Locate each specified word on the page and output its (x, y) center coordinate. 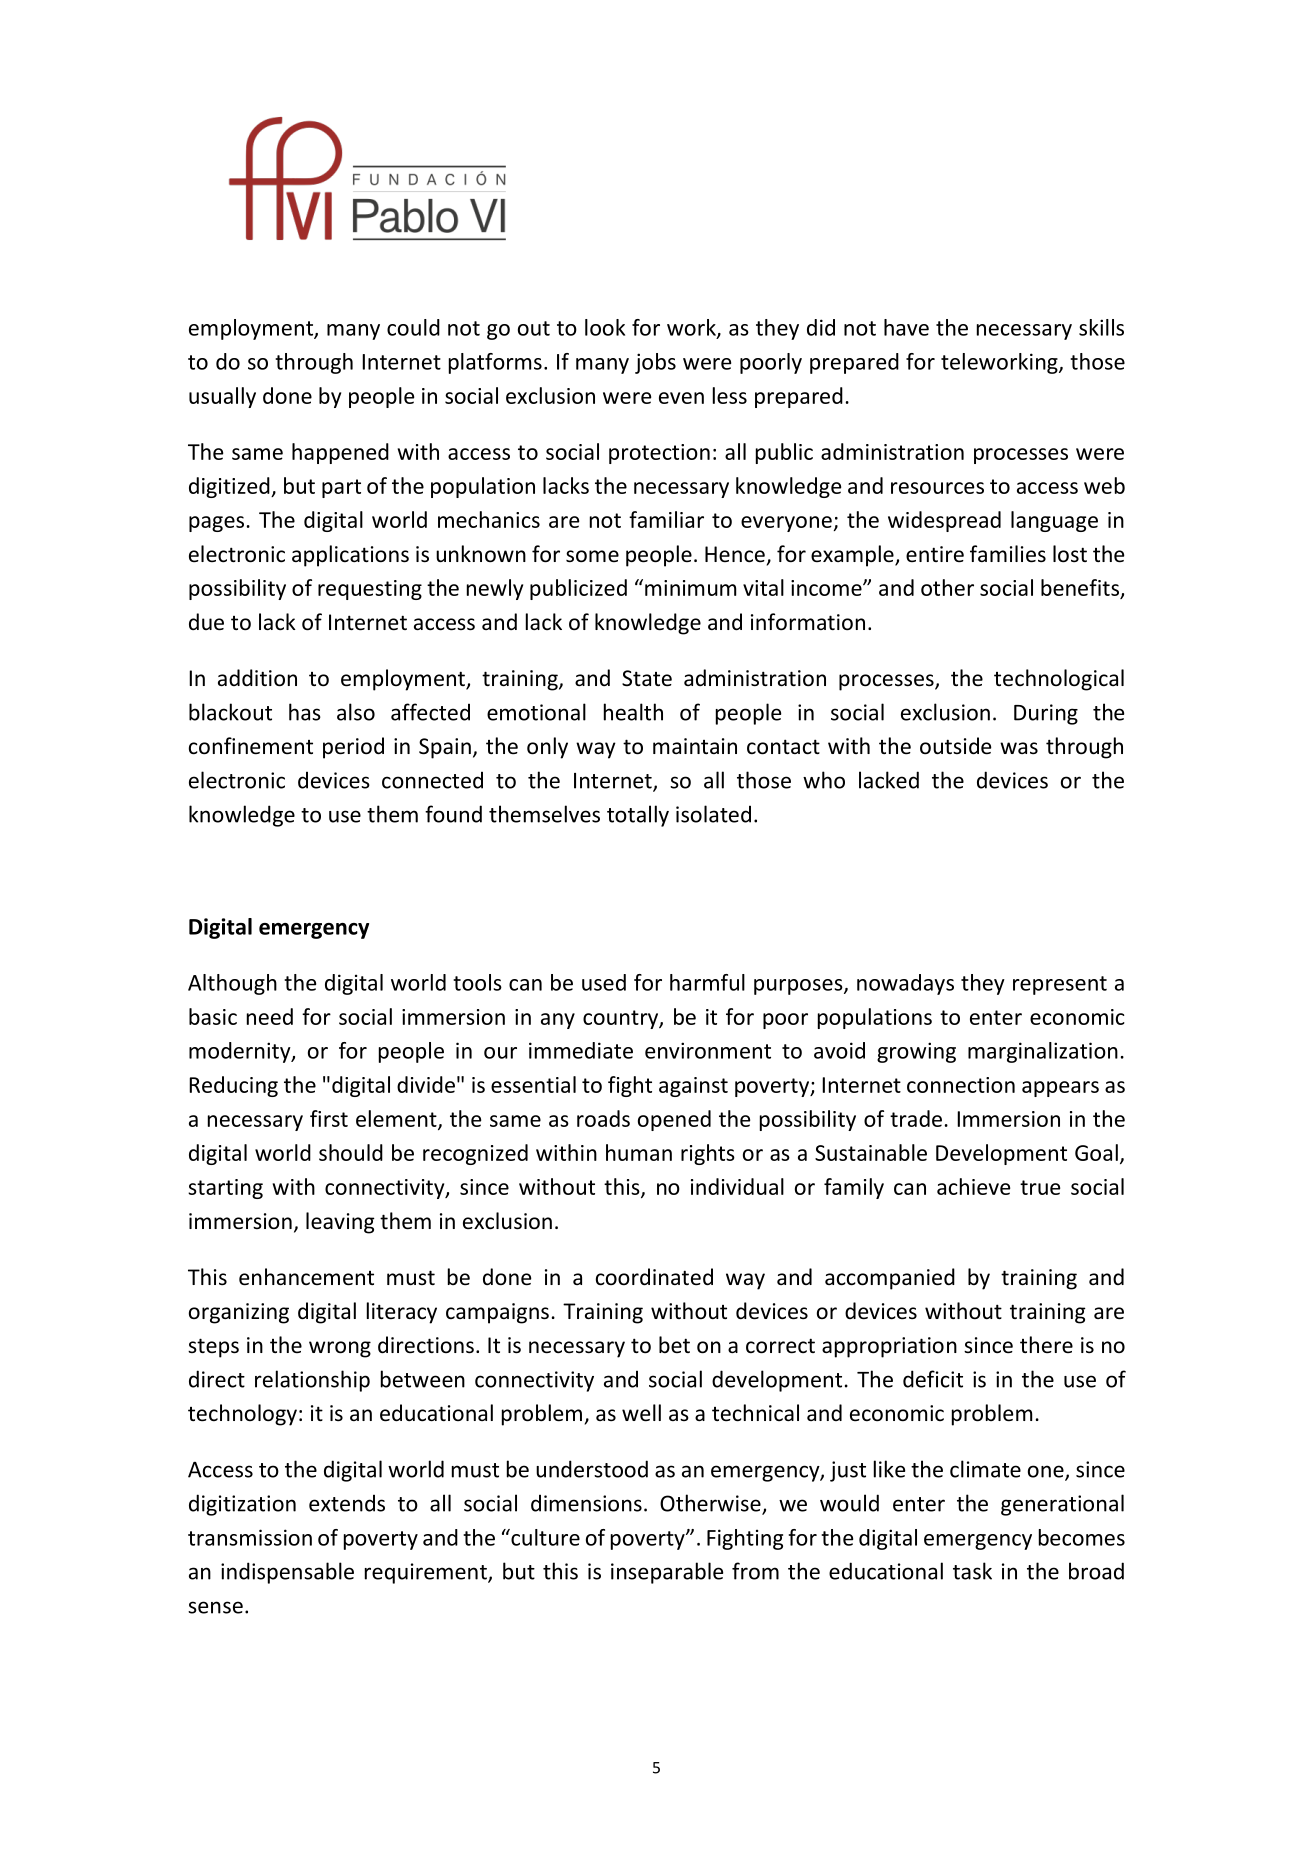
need (270, 1016)
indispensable (287, 1573)
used (604, 982)
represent (1060, 985)
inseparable (667, 1573)
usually (222, 397)
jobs (655, 363)
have (906, 327)
